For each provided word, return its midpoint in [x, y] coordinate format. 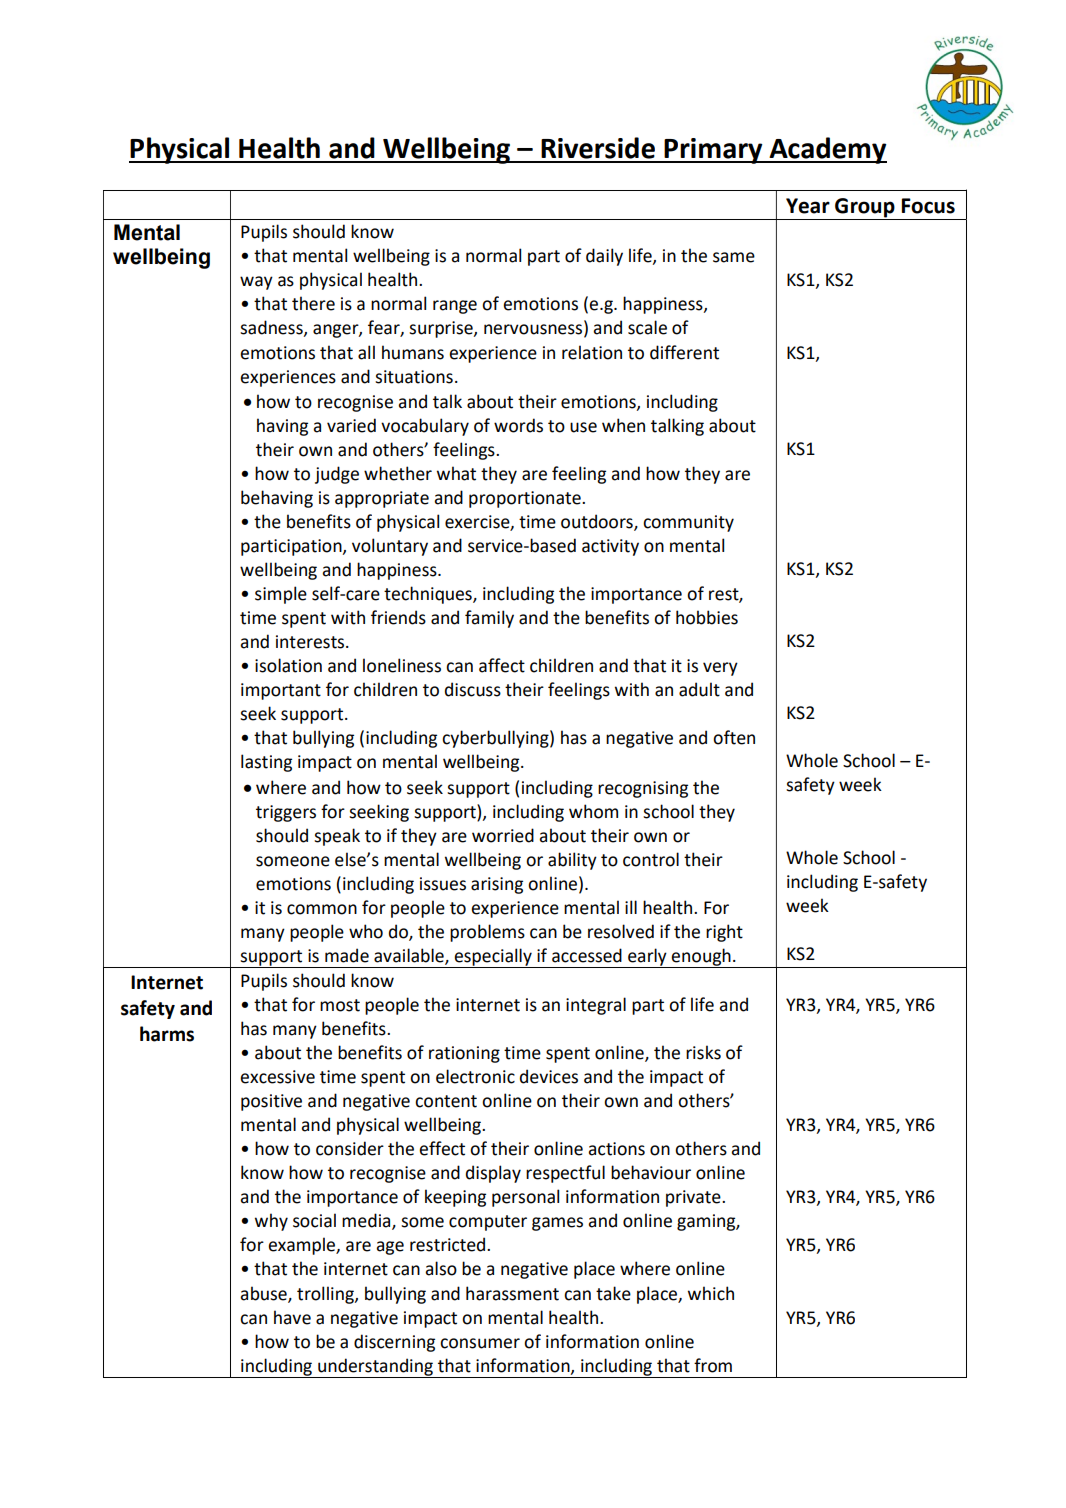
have [292, 1317]
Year [808, 206]
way [256, 283]
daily [604, 257]
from [713, 1365]
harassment [512, 1293]
